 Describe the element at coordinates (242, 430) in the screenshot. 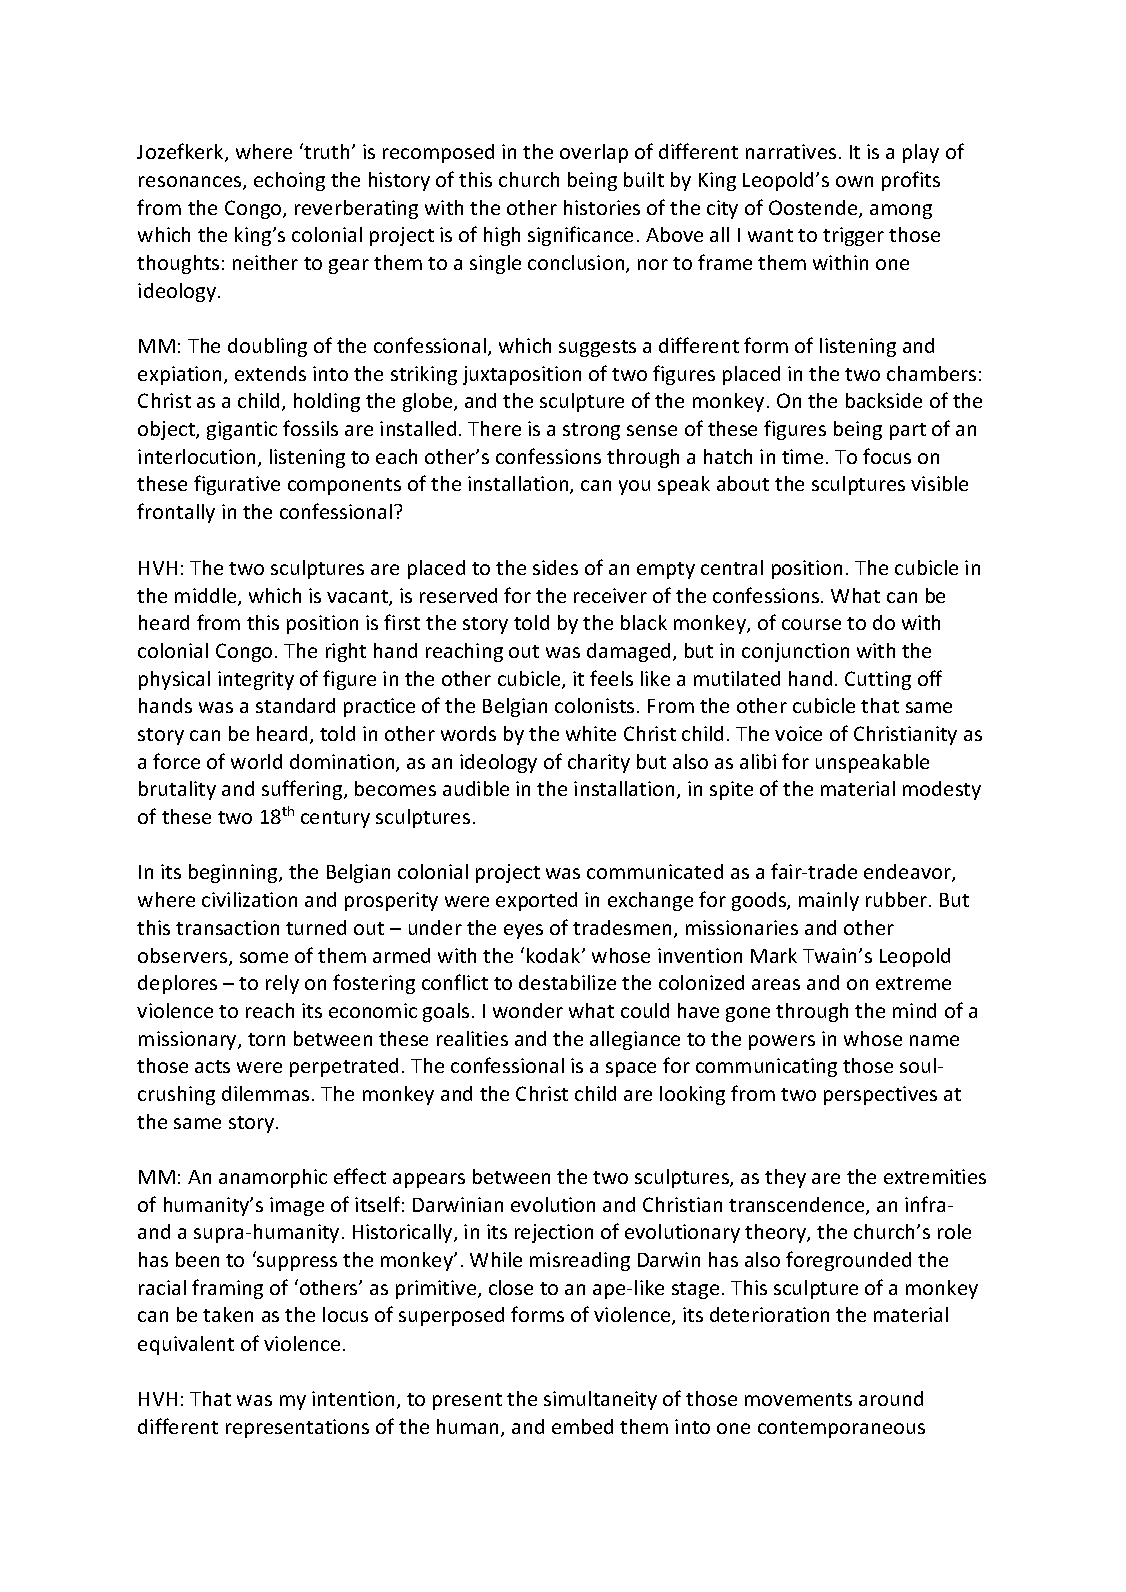

I see `gigantic` at that location.
